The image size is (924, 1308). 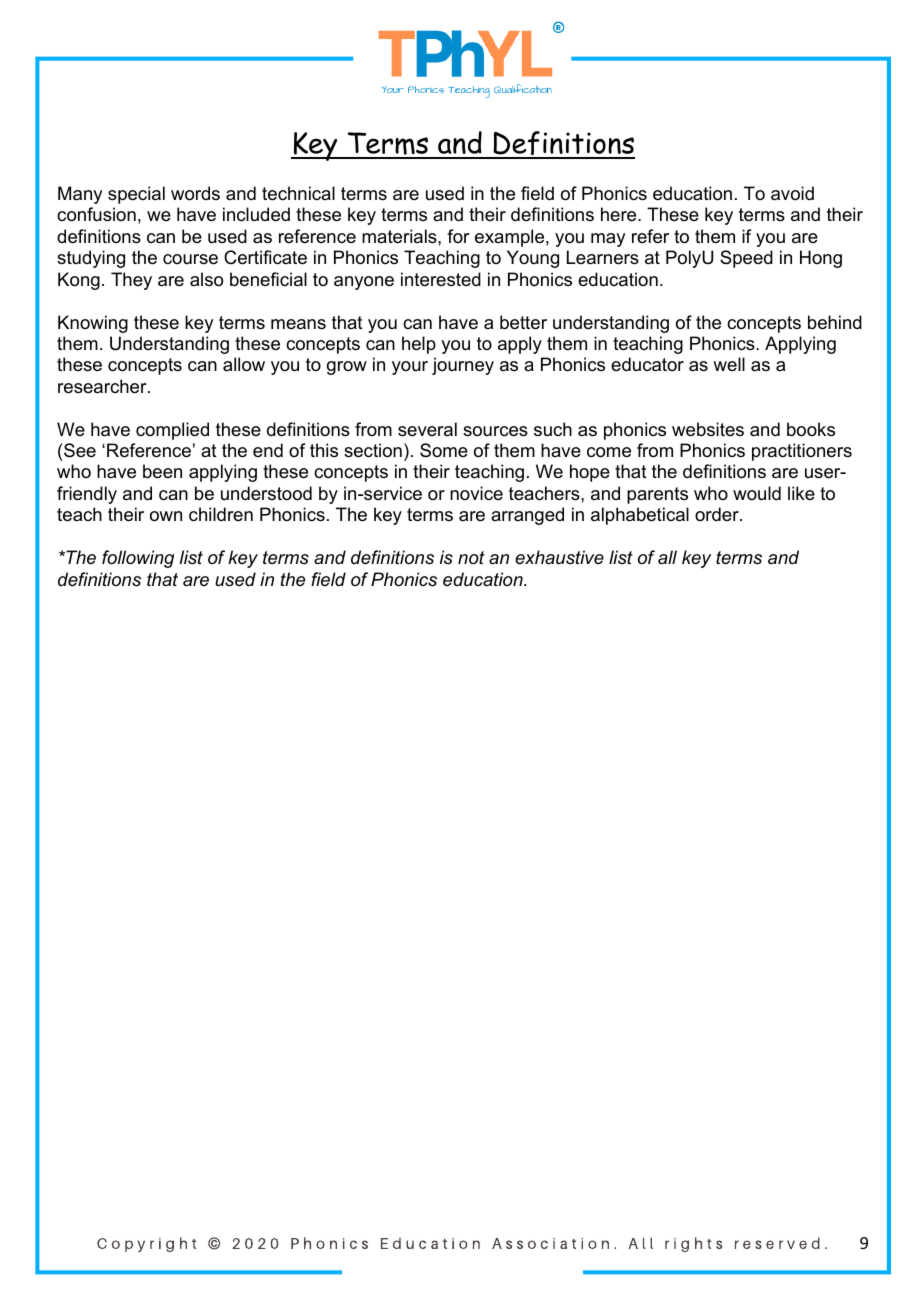 I want to click on order, so click(x=718, y=514).
